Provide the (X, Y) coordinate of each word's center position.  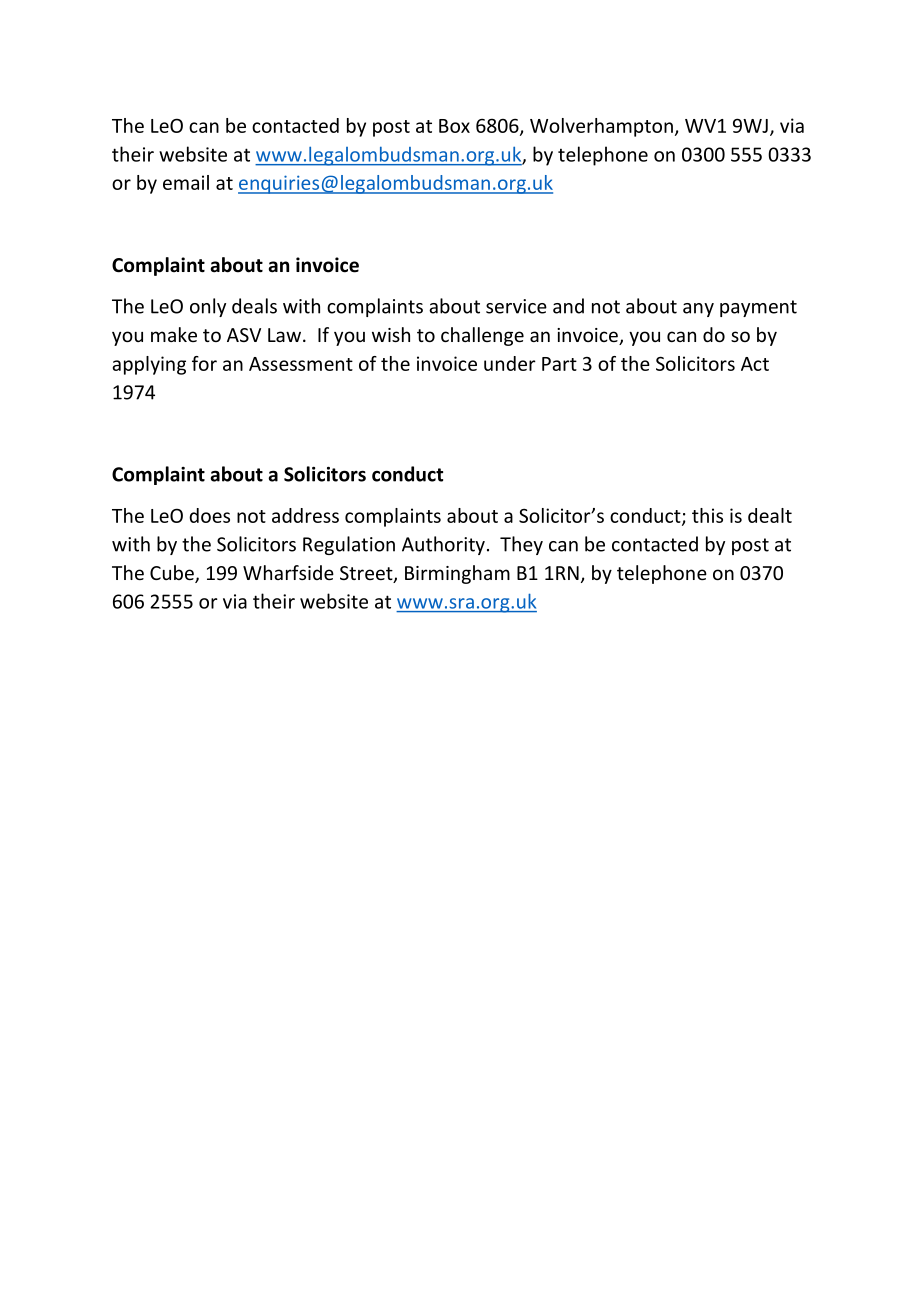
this (707, 515)
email (186, 182)
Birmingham (457, 574)
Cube (173, 574)
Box (454, 126)
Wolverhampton (601, 127)
